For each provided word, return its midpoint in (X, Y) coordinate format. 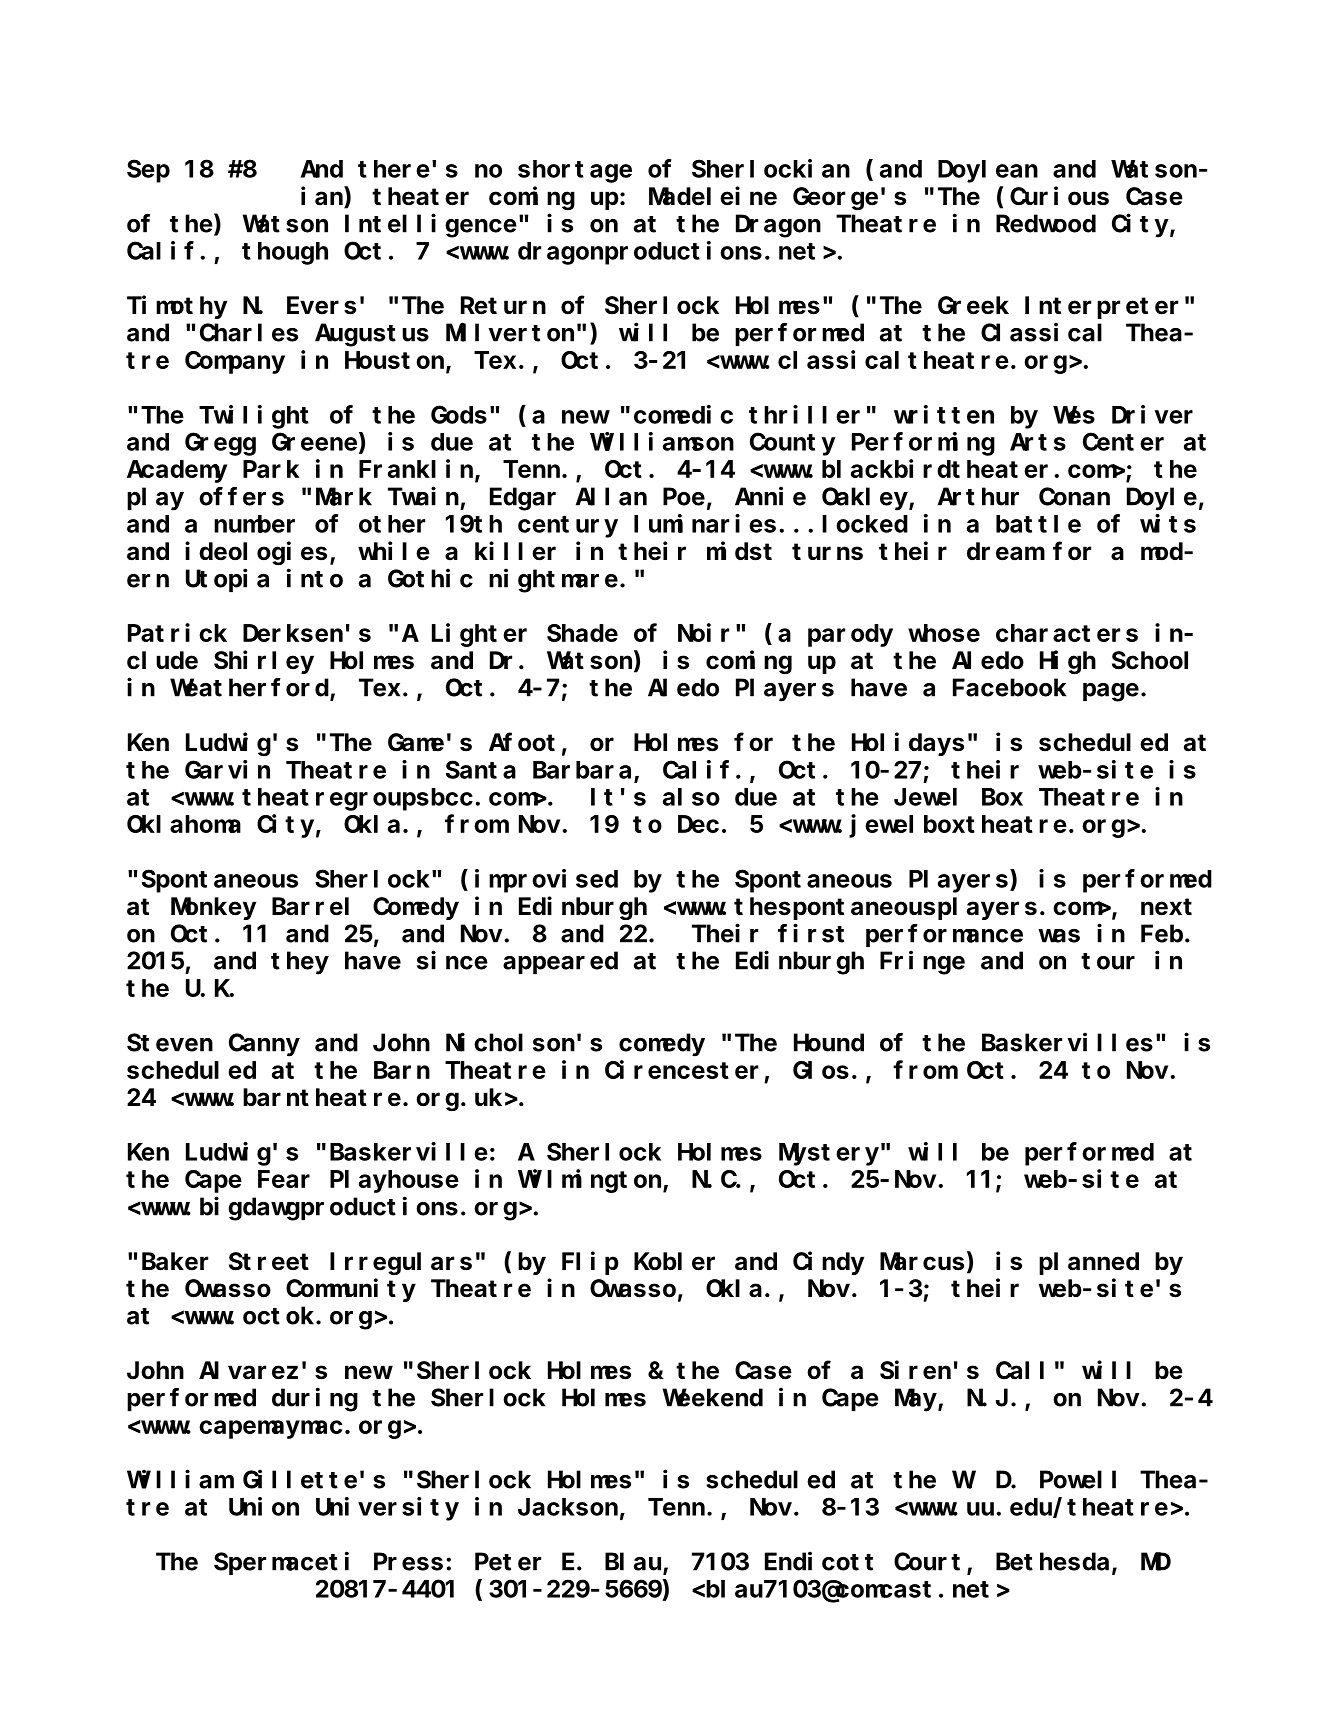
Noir (703, 632)
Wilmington (591, 1181)
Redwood (1046, 224)
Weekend (712, 1398)
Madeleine (713, 196)
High (1068, 662)
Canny (264, 1046)
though (285, 253)
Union (264, 1506)
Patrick (177, 632)
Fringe (922, 963)
